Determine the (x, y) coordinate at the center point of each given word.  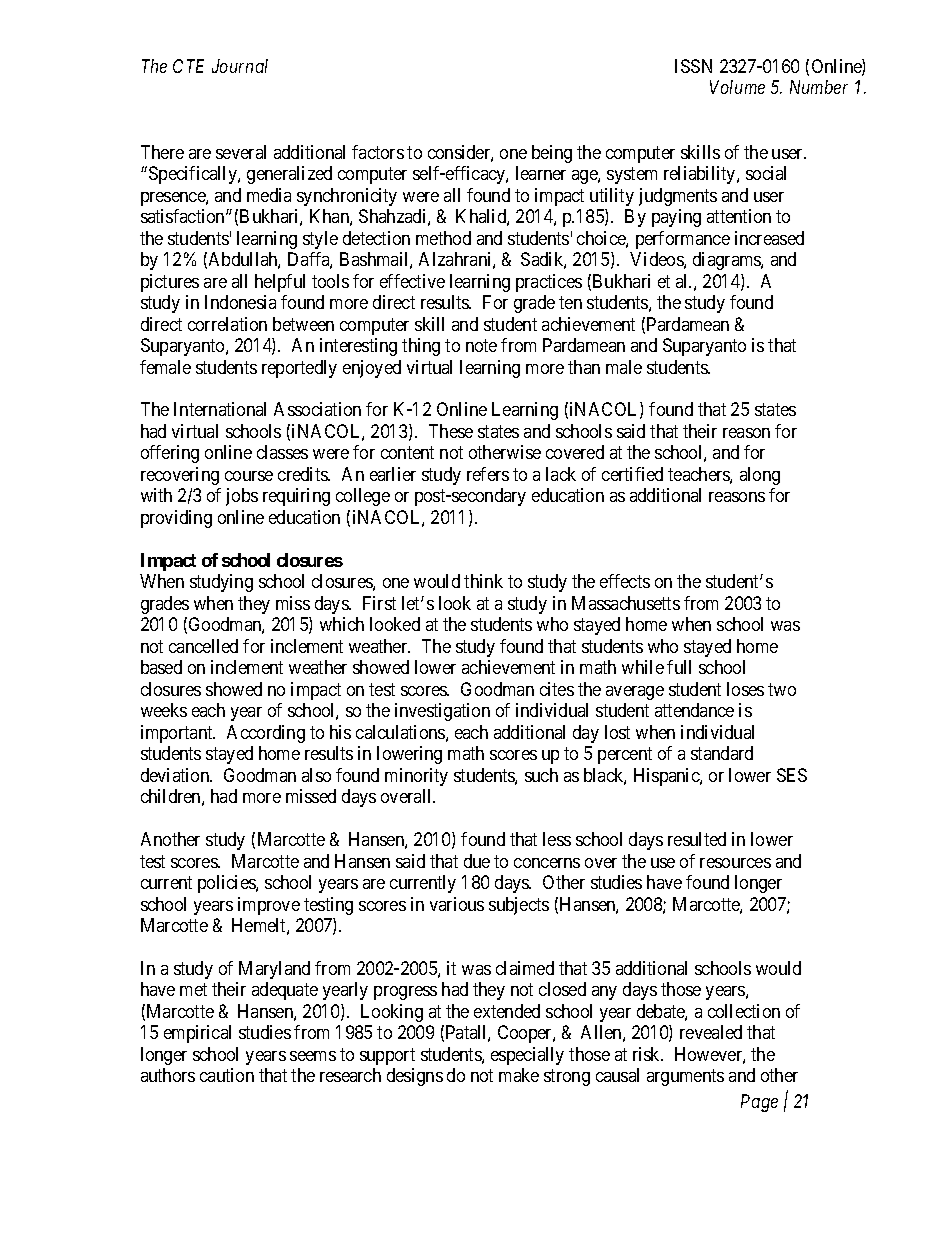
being (552, 154)
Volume (737, 87)
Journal (240, 66)
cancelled (203, 646)
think (483, 581)
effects (625, 581)
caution (227, 1075)
